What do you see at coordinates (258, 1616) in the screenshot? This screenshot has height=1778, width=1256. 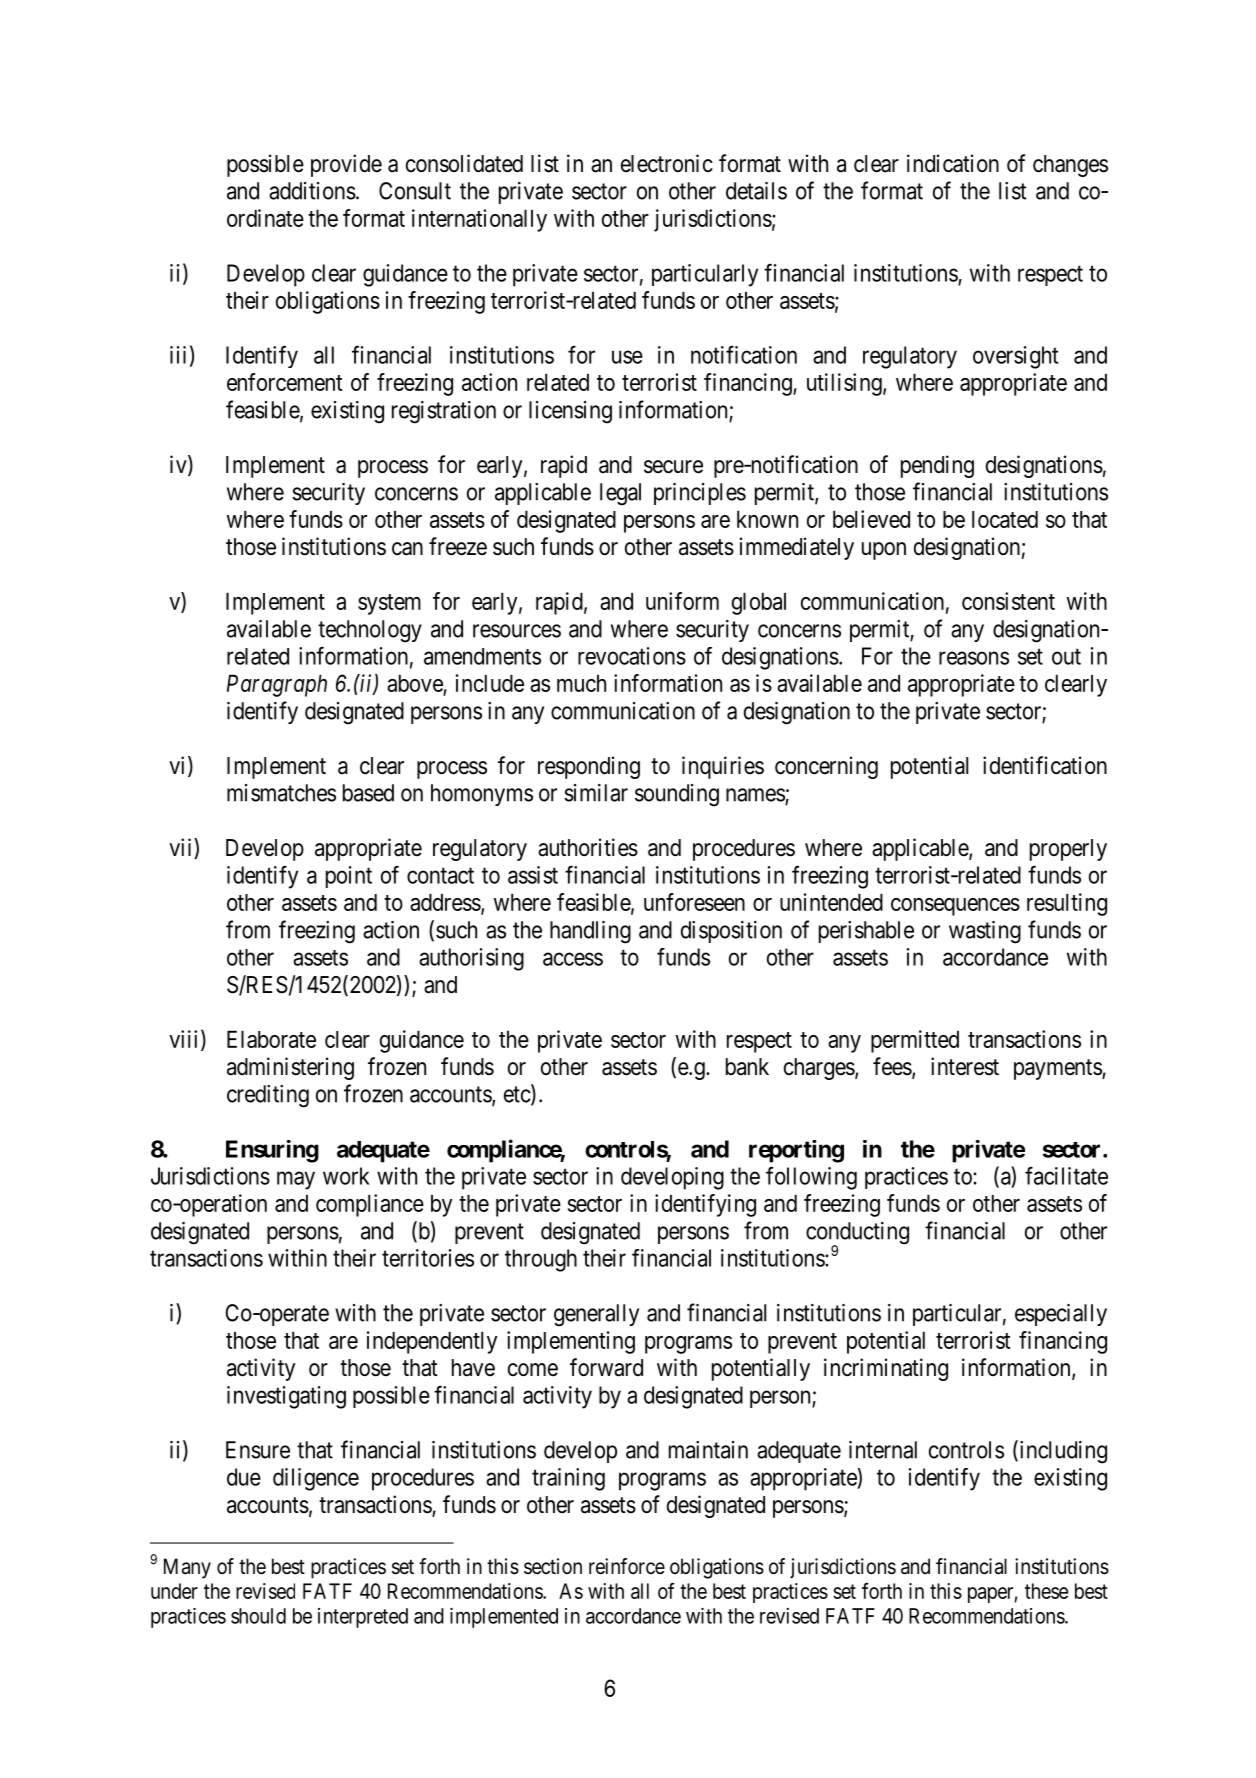 I see `should` at bounding box center [258, 1616].
